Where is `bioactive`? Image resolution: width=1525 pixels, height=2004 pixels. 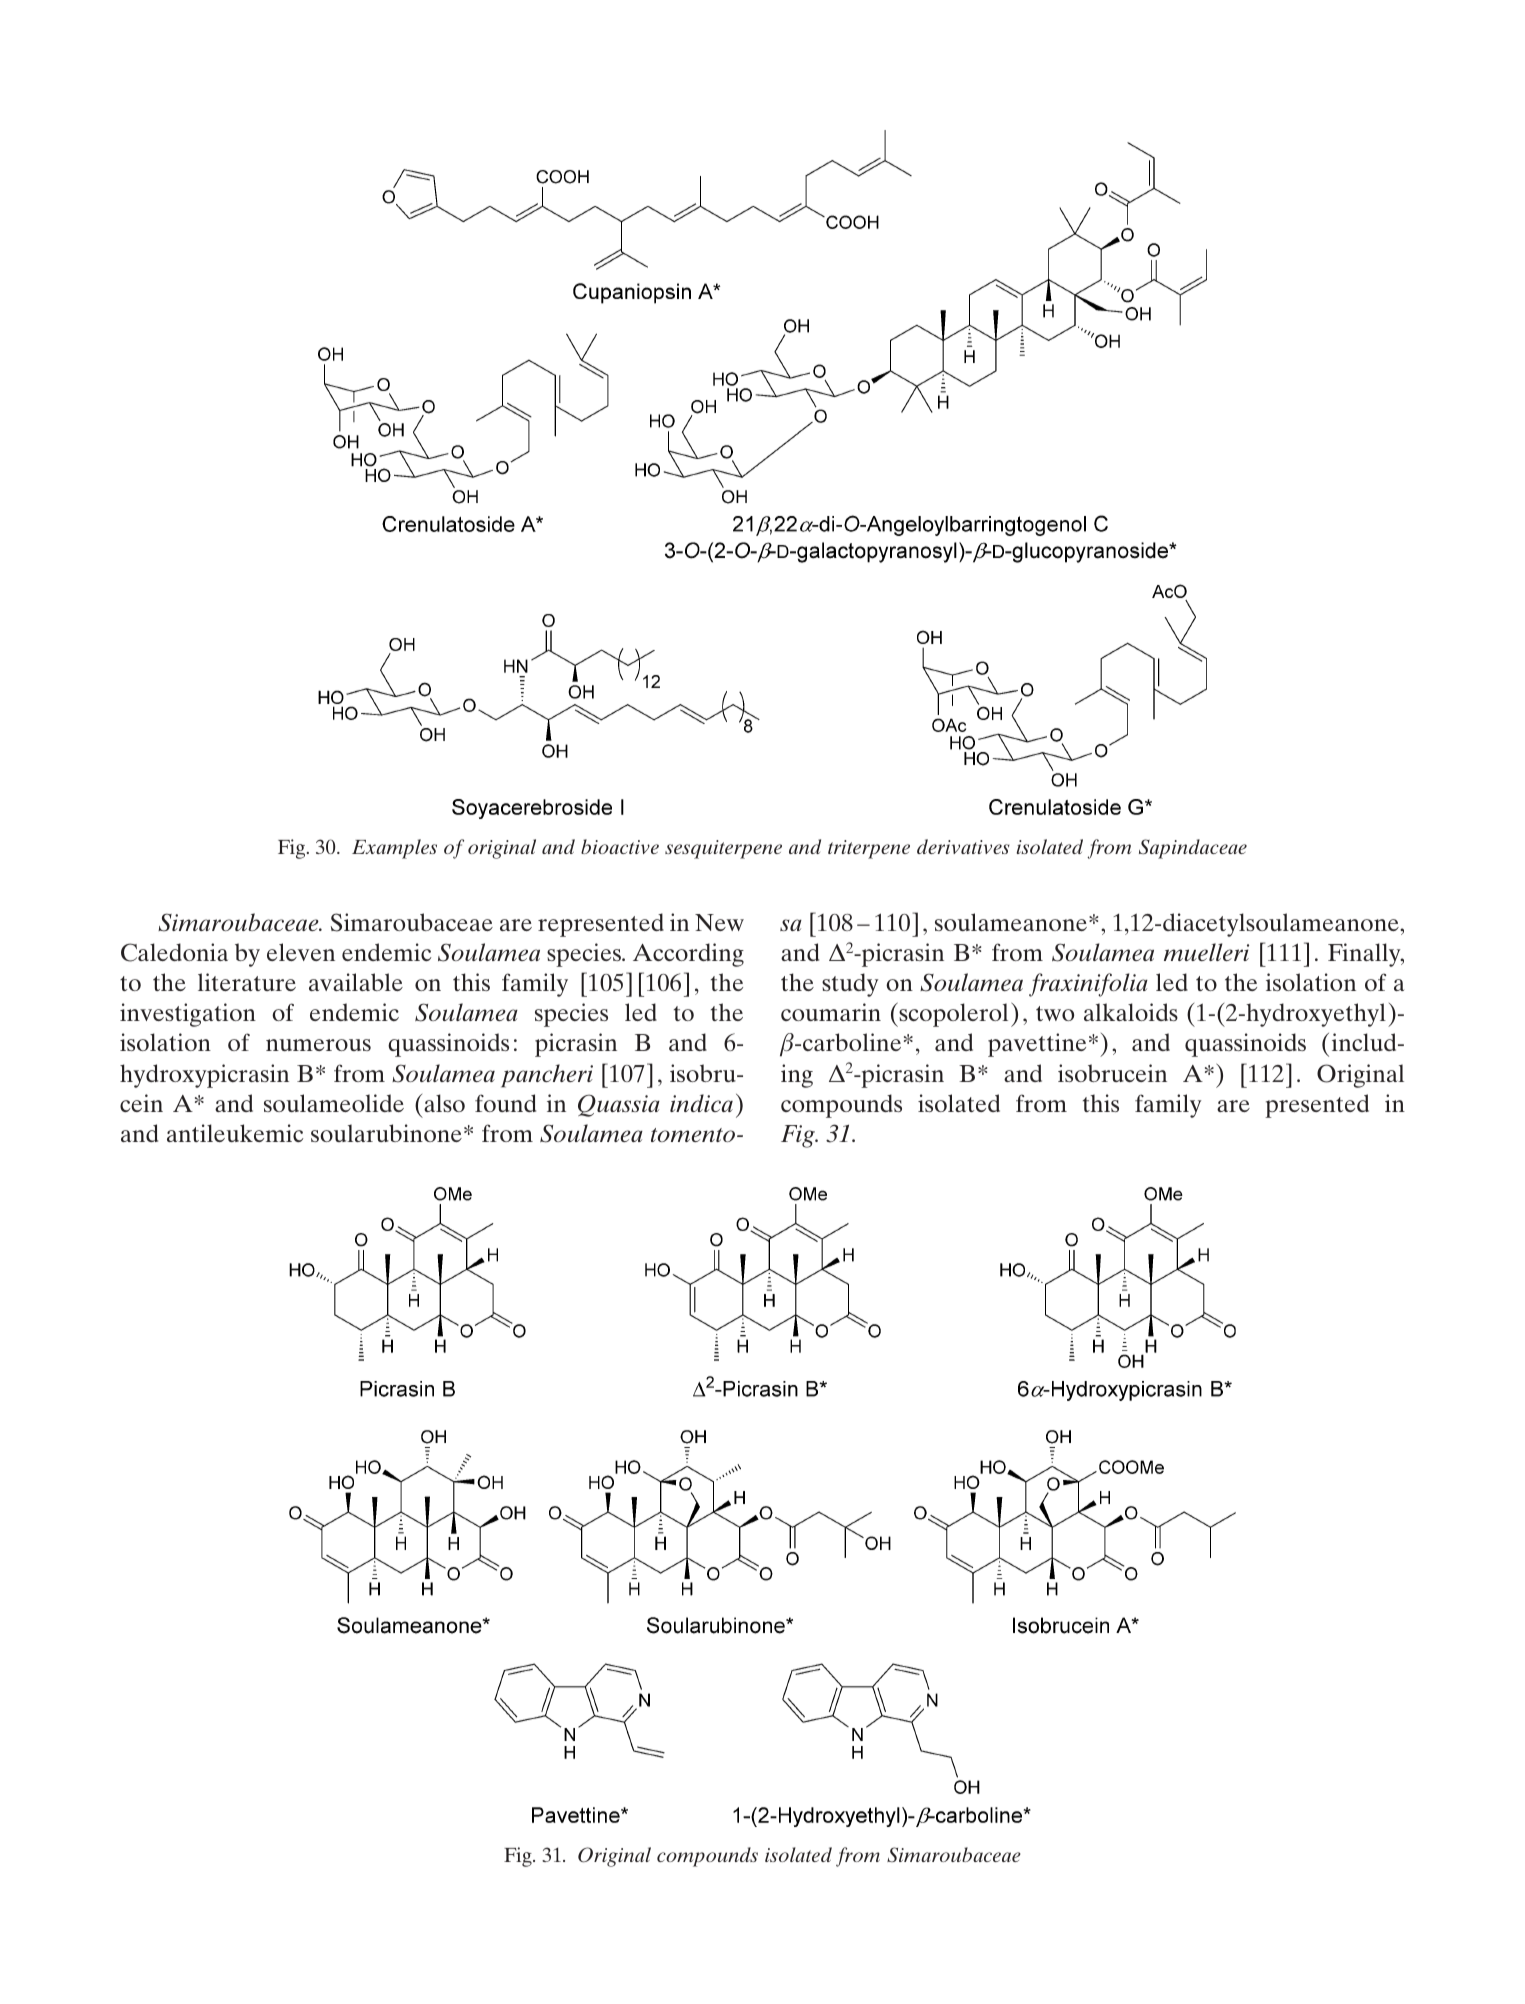
bioactive is located at coordinates (620, 846).
